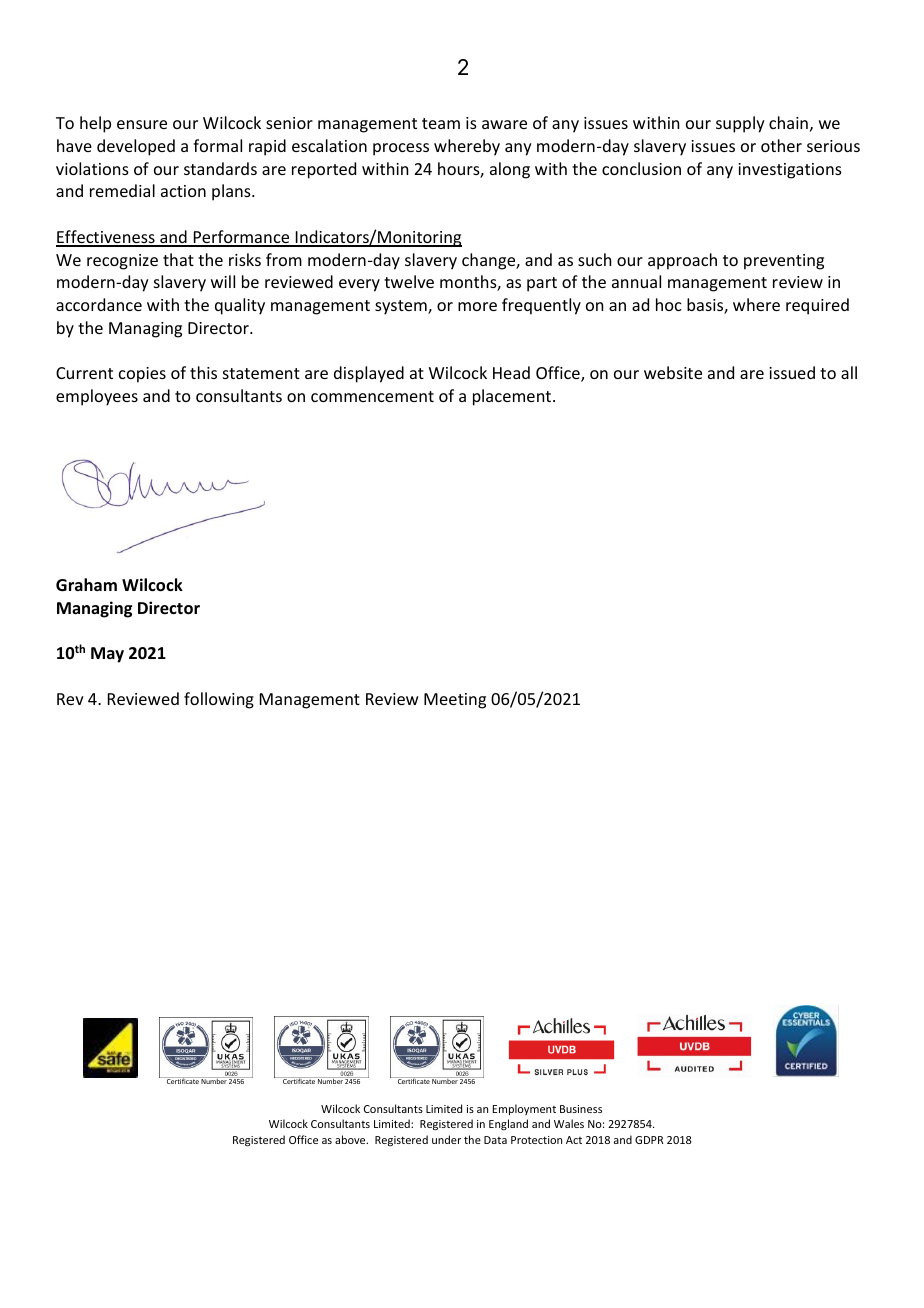 Image resolution: width=924 pixels, height=1308 pixels. I want to click on Business, so click(581, 1109).
